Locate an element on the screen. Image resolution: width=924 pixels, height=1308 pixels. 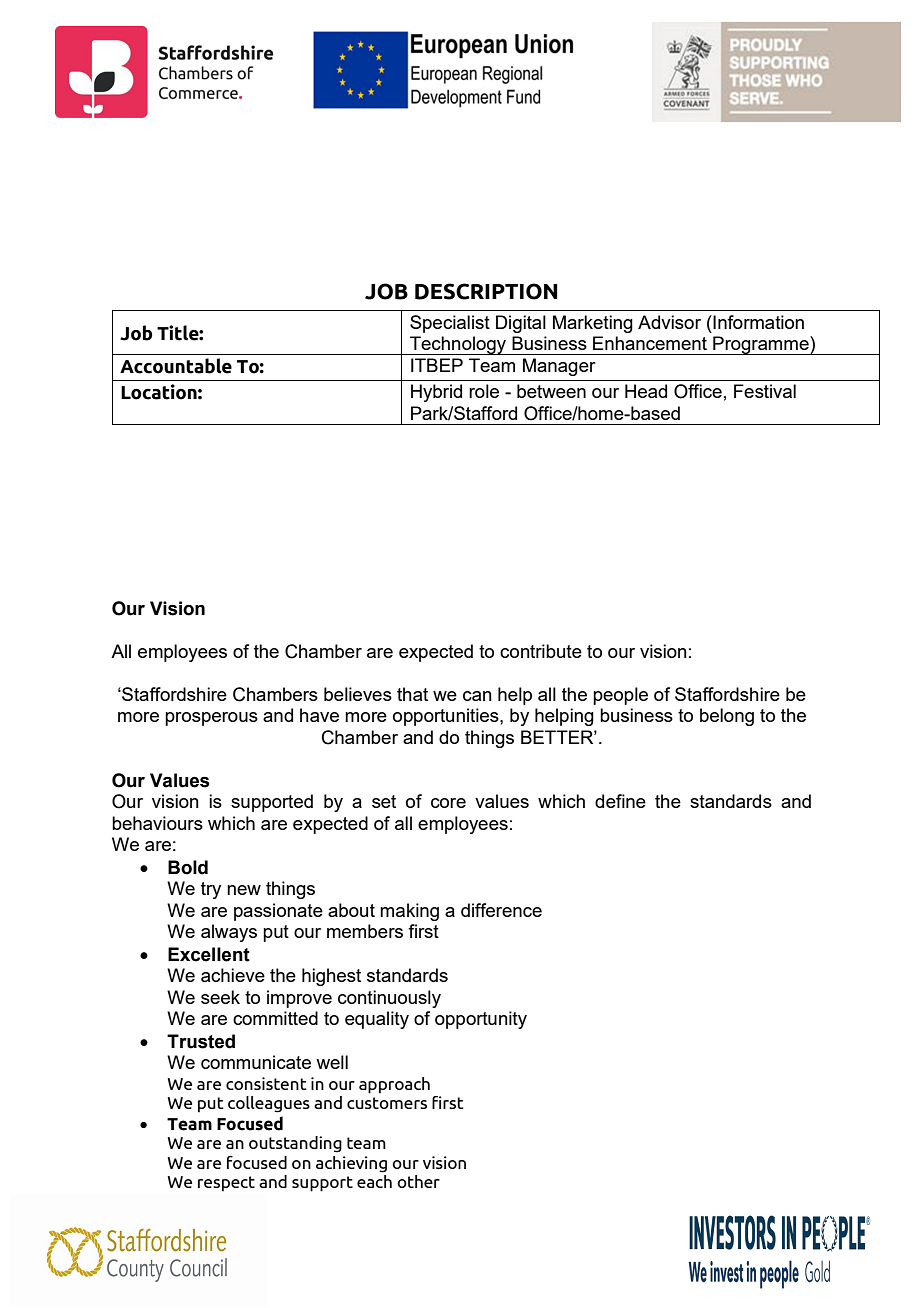
Head is located at coordinates (646, 391).
